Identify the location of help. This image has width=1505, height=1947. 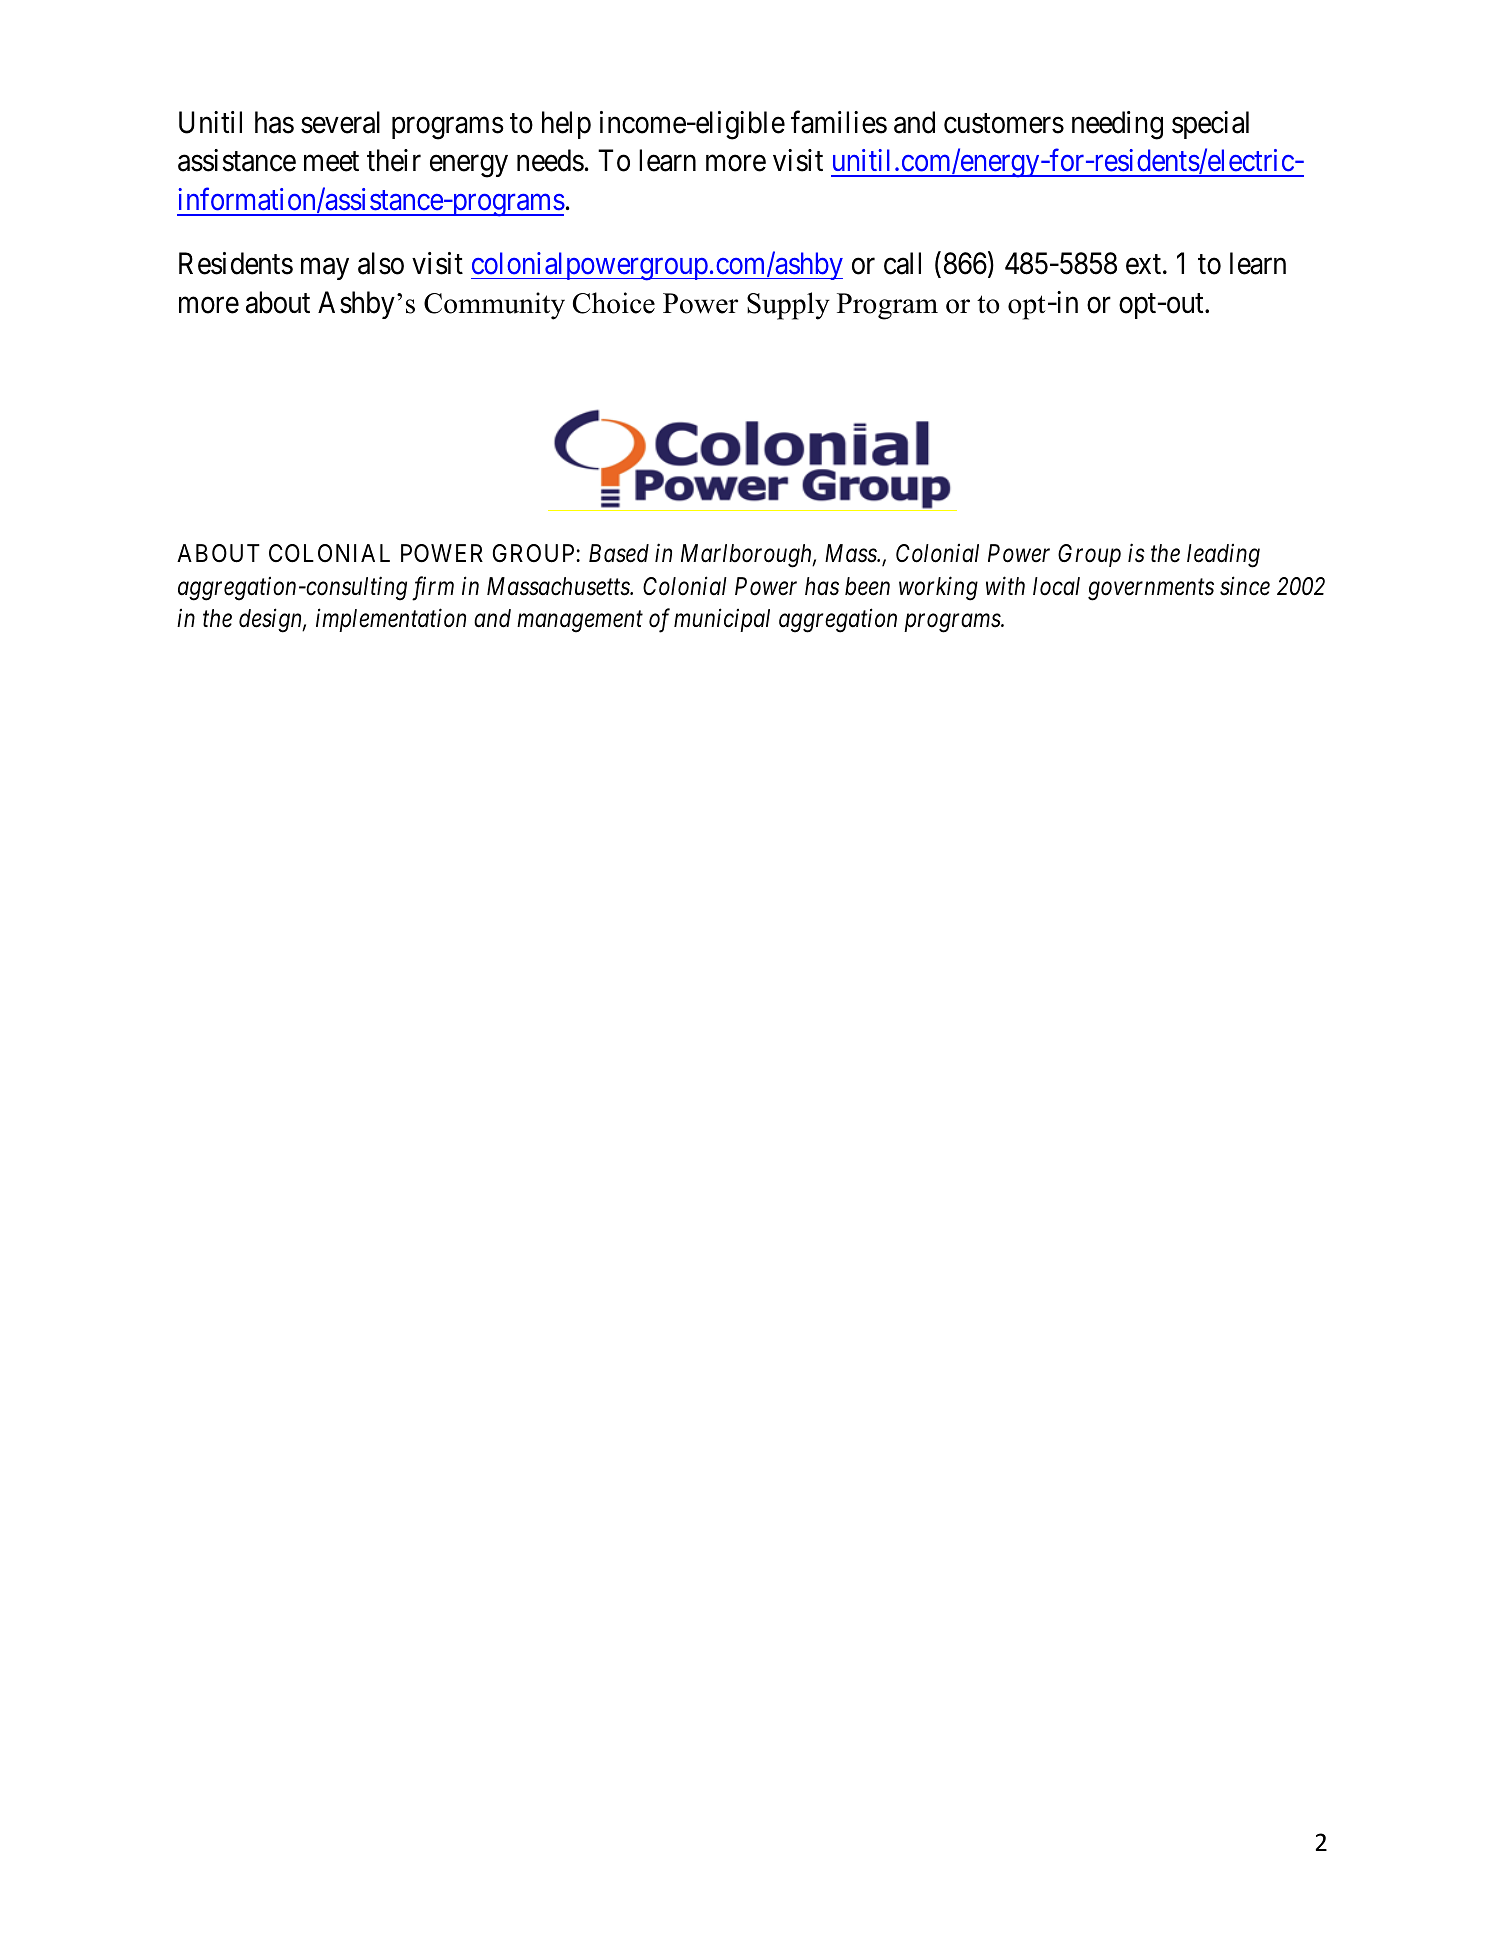
(566, 125).
